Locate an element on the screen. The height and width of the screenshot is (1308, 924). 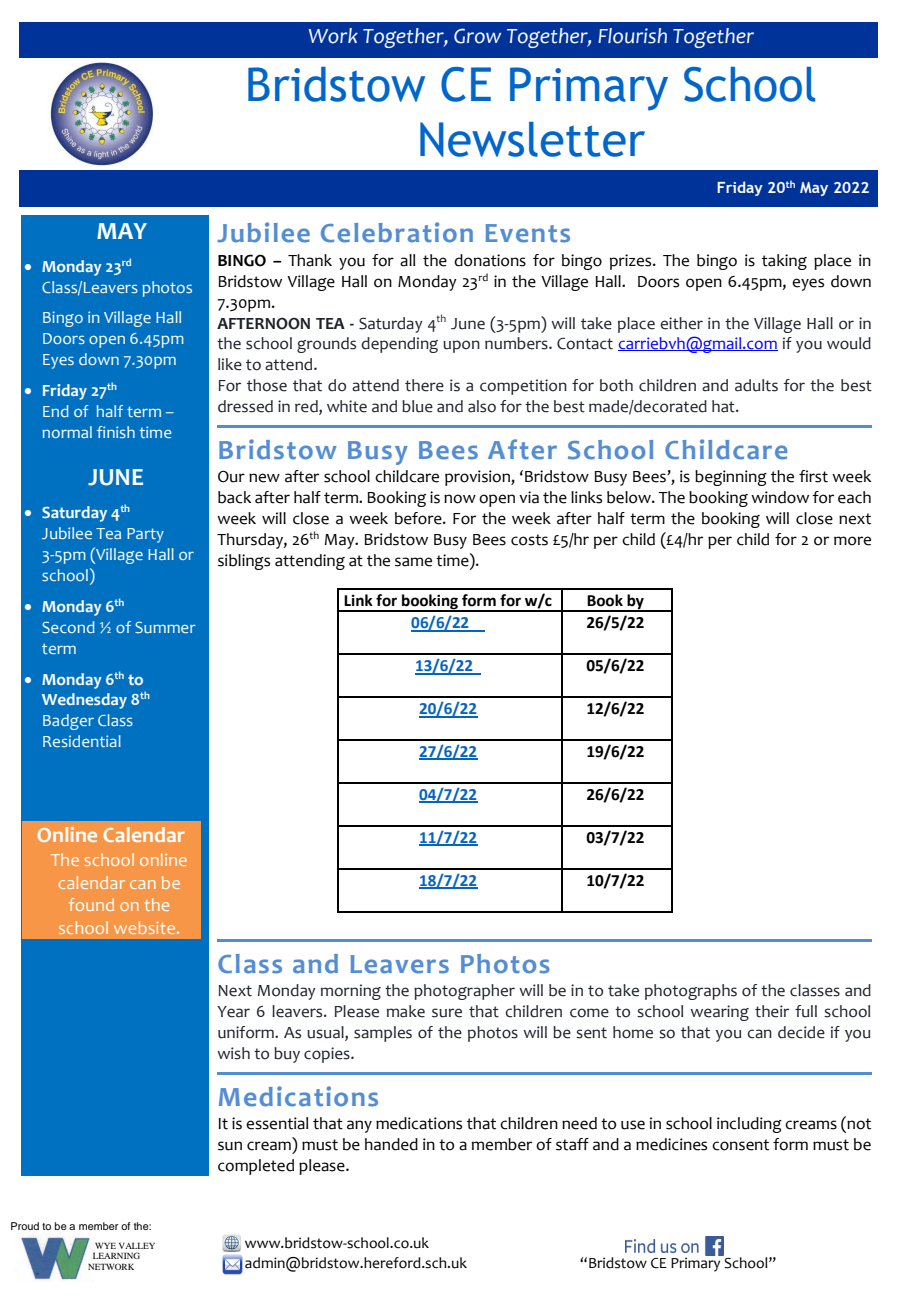
Thank is located at coordinates (310, 260).
